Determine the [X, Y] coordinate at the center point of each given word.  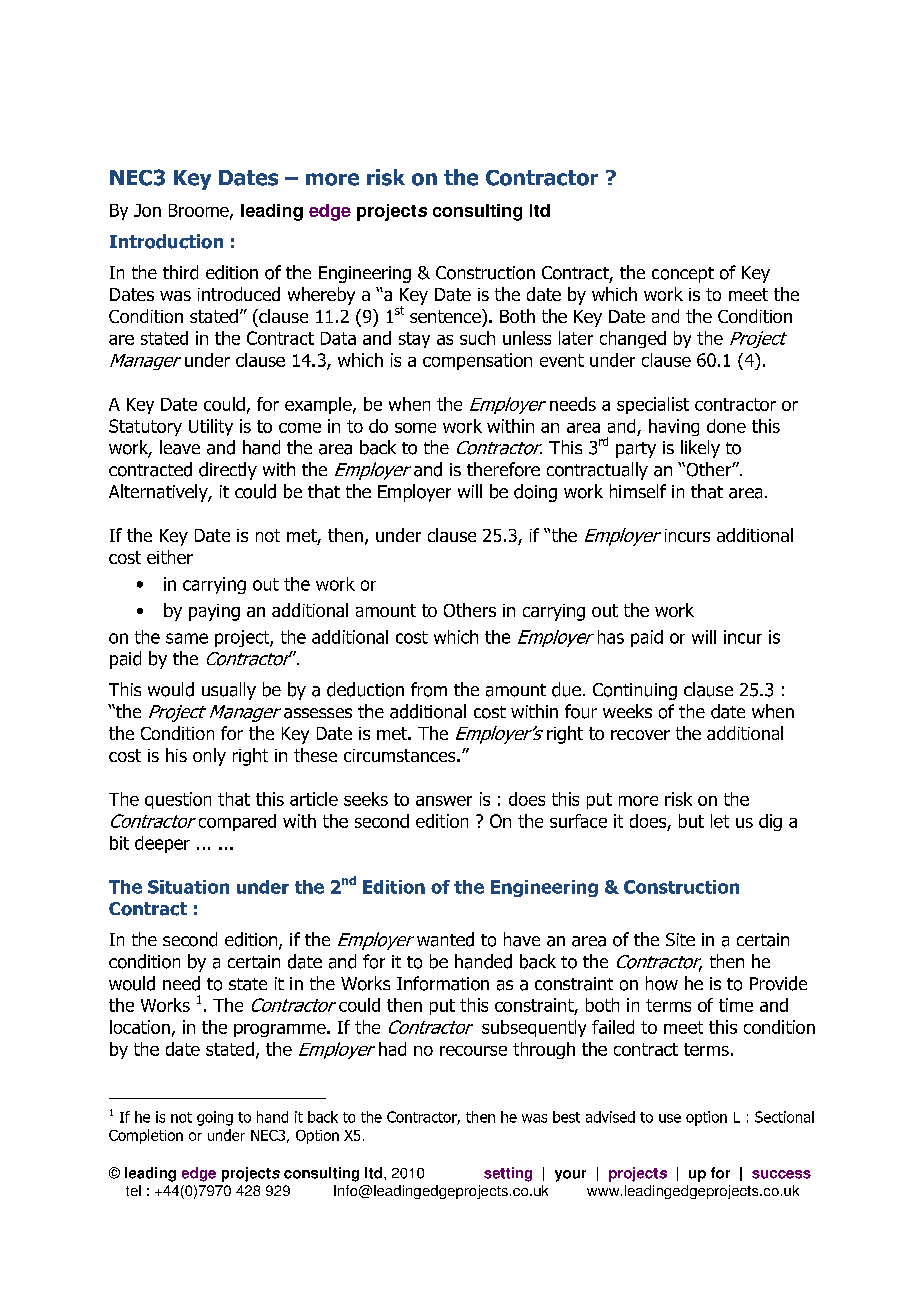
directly [228, 471]
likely [700, 449]
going [215, 1118]
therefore [503, 469]
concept [683, 275]
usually [229, 691]
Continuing [635, 691]
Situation [188, 887]
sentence [446, 316]
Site [680, 939]
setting [508, 1174]
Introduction [166, 241]
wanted [445, 939]
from [429, 689]
